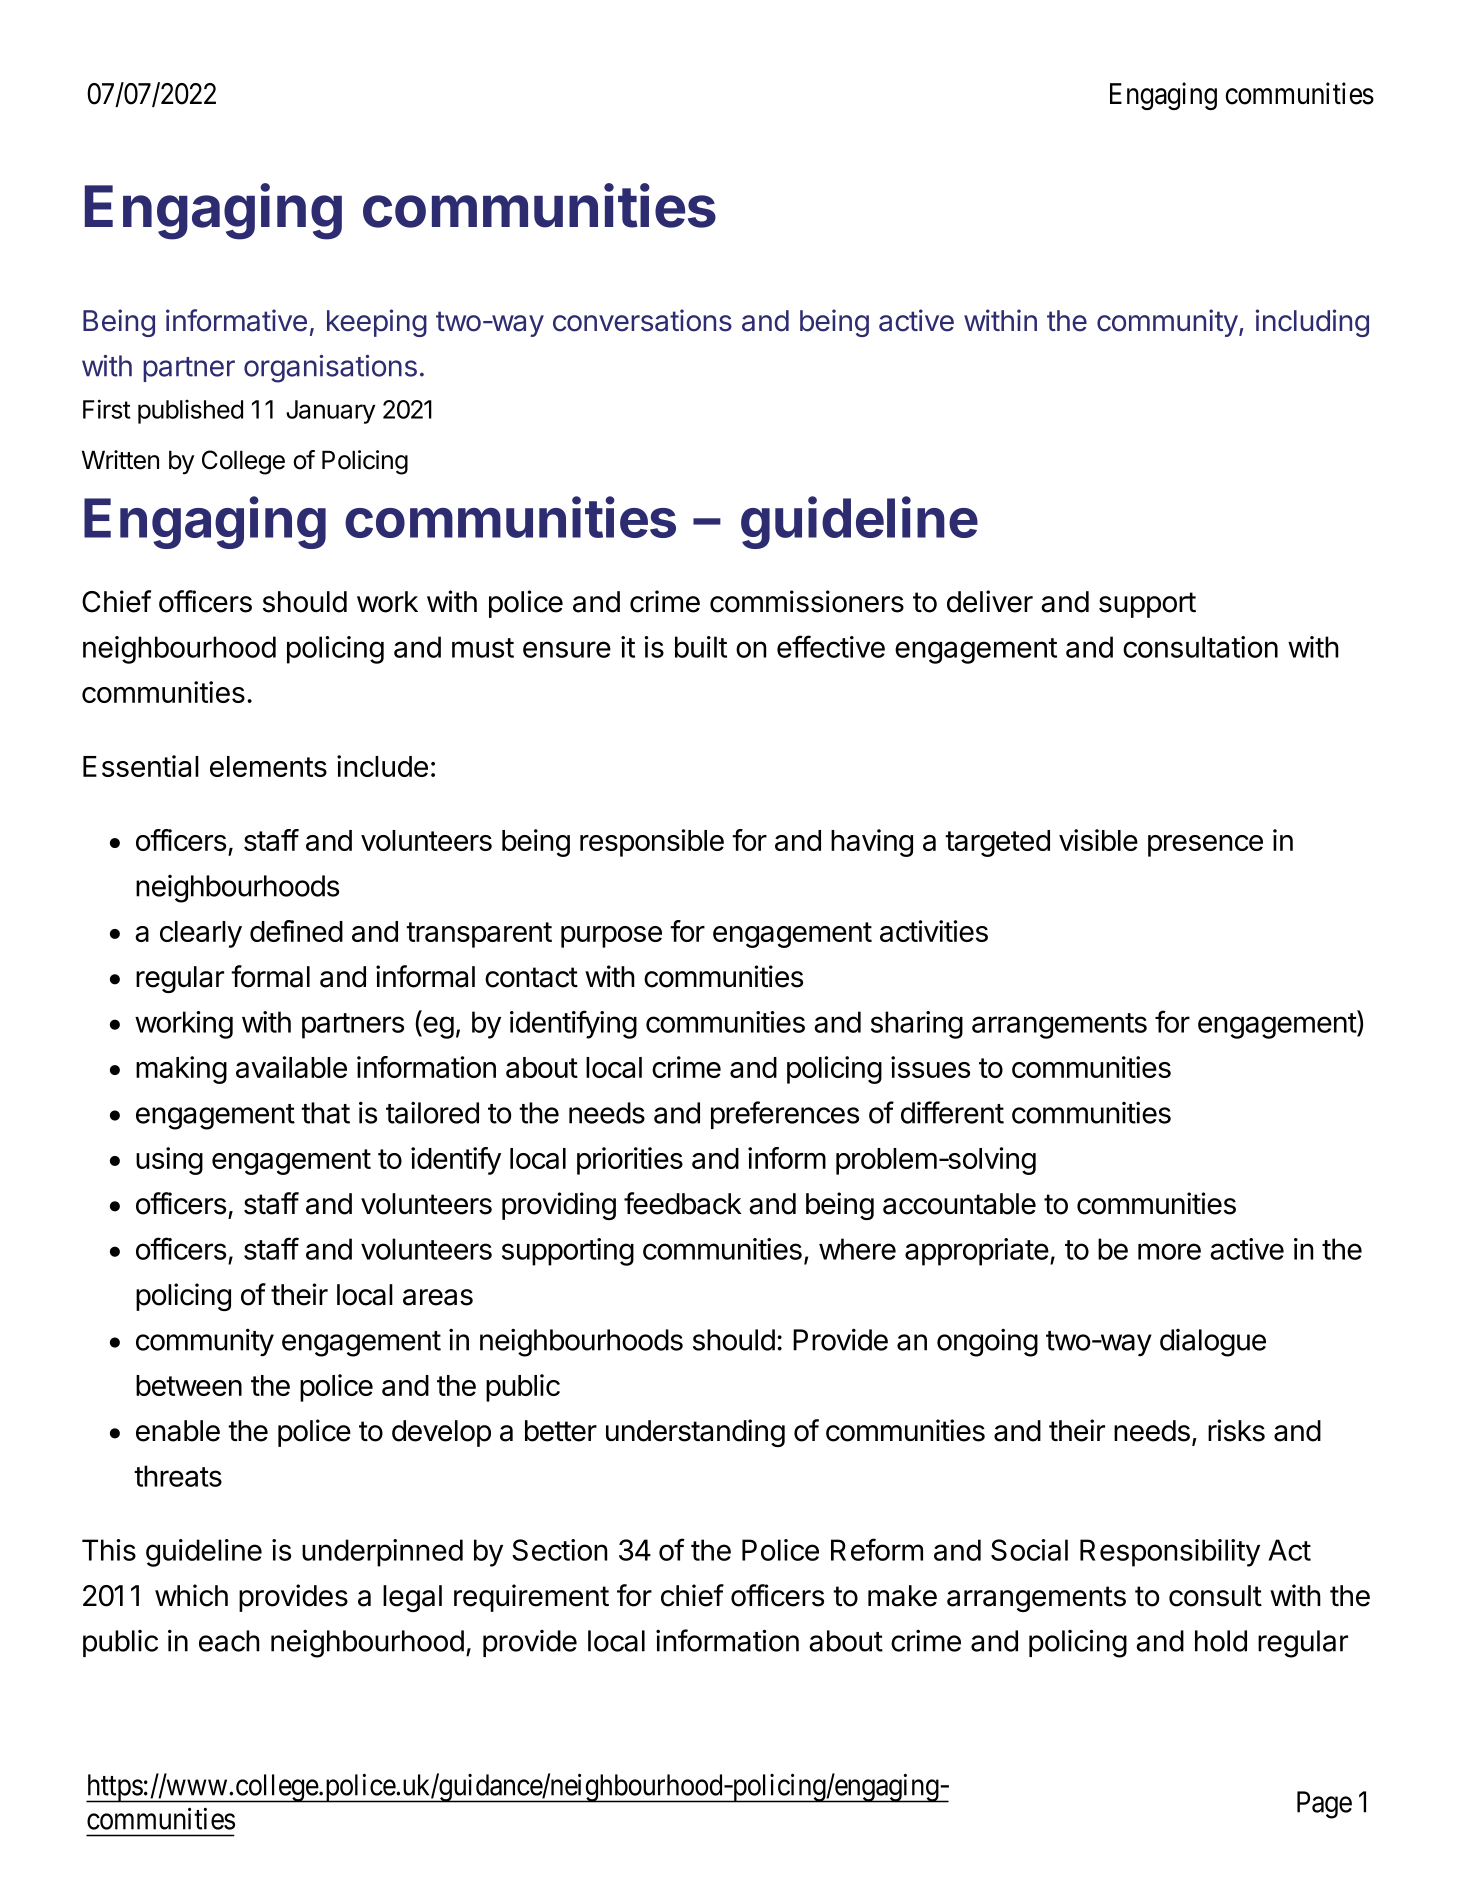  What do you see at coordinates (1312, 323) in the page?
I see `including` at bounding box center [1312, 323].
